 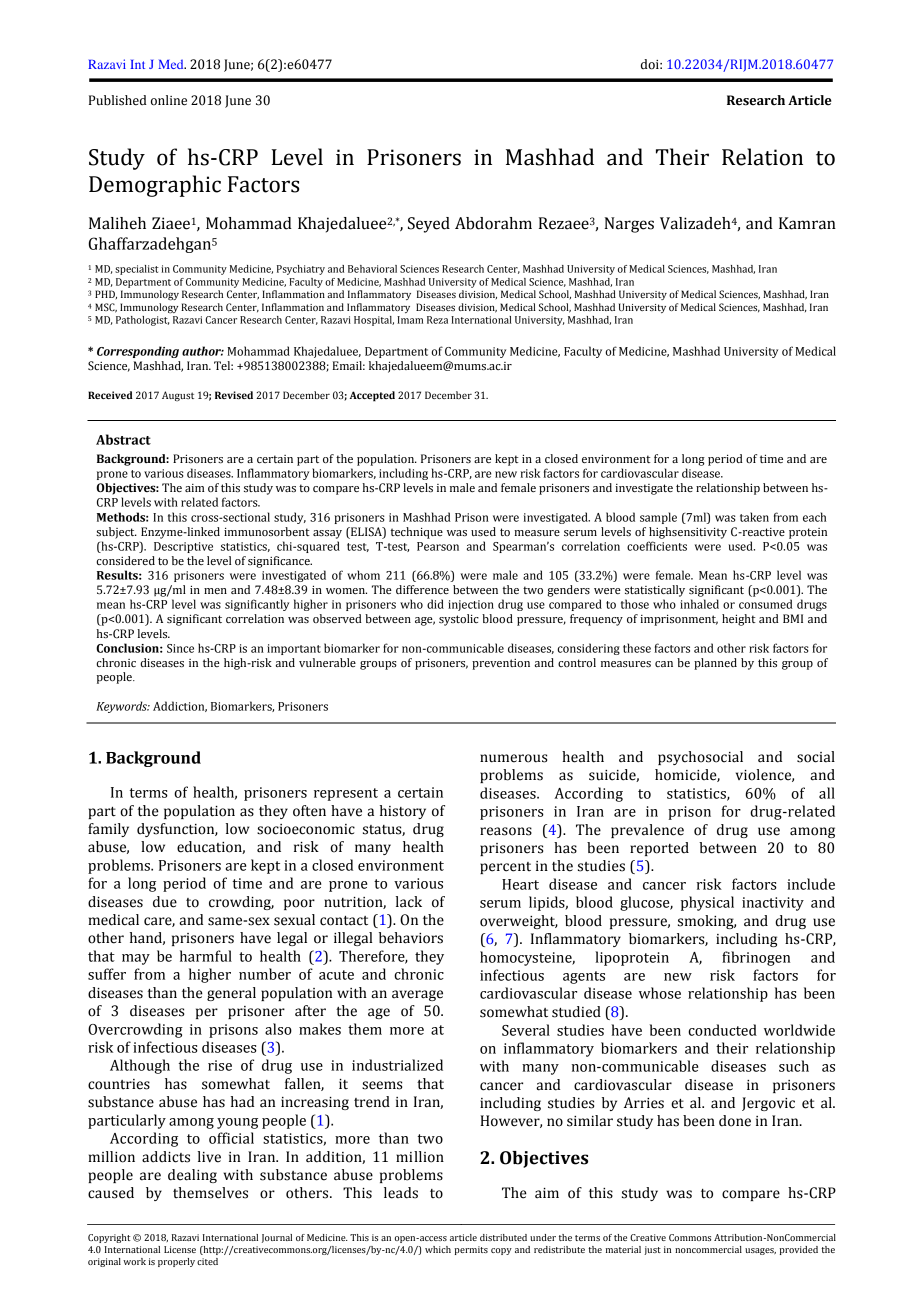 I want to click on Imam, so click(x=410, y=320).
